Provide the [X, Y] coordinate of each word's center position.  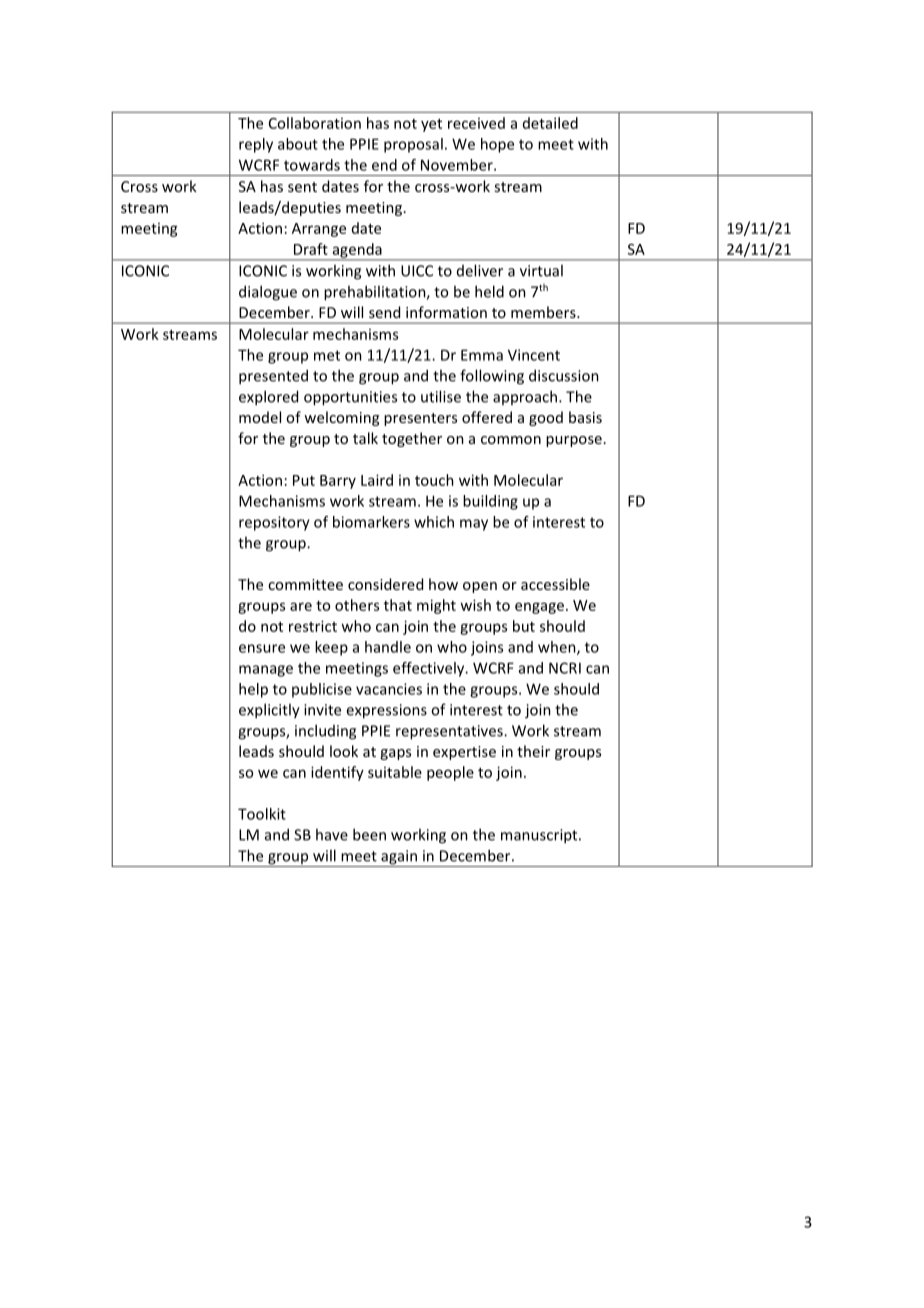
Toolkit [262, 814]
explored [268, 398]
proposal [413, 145]
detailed [550, 123]
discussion [564, 375]
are [301, 606]
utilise [441, 396]
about [298, 144]
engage [539, 608]
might [436, 606]
